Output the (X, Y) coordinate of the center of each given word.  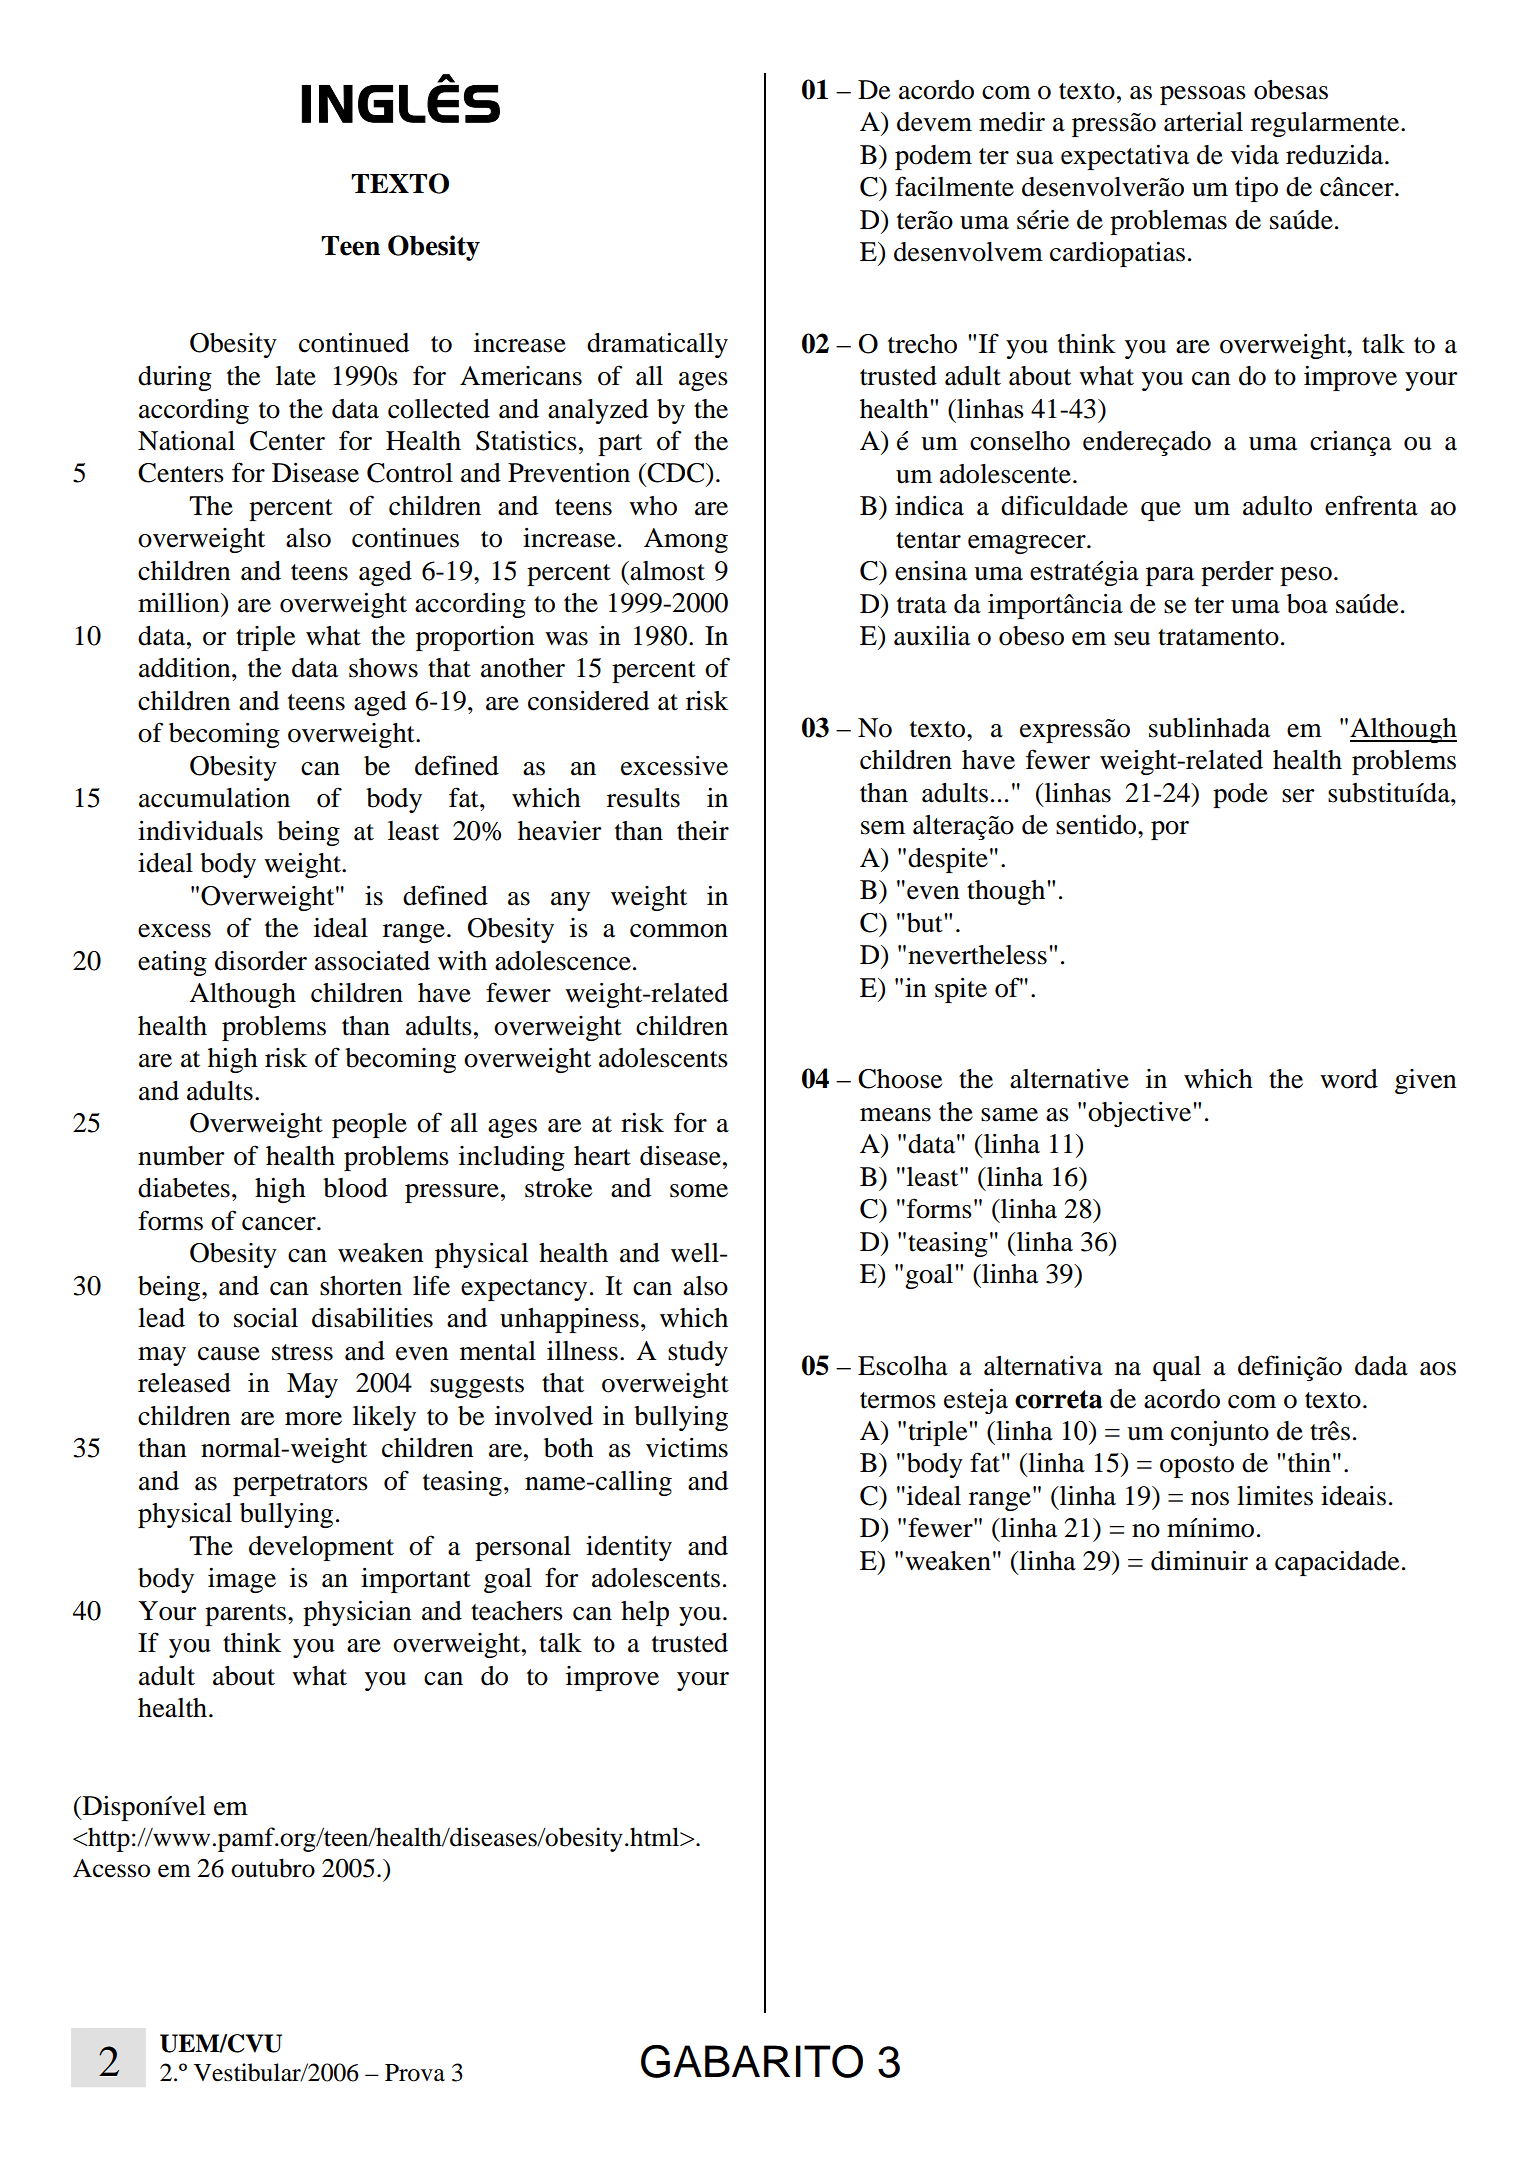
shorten (361, 1286)
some (699, 1191)
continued (354, 342)
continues (405, 538)
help (645, 1613)
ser (1298, 796)
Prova (415, 2073)
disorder (261, 961)
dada (1381, 1366)
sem (883, 828)
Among (686, 540)
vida (1255, 155)
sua (1035, 158)
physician (357, 1613)
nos (1210, 1499)
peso (1306, 576)
